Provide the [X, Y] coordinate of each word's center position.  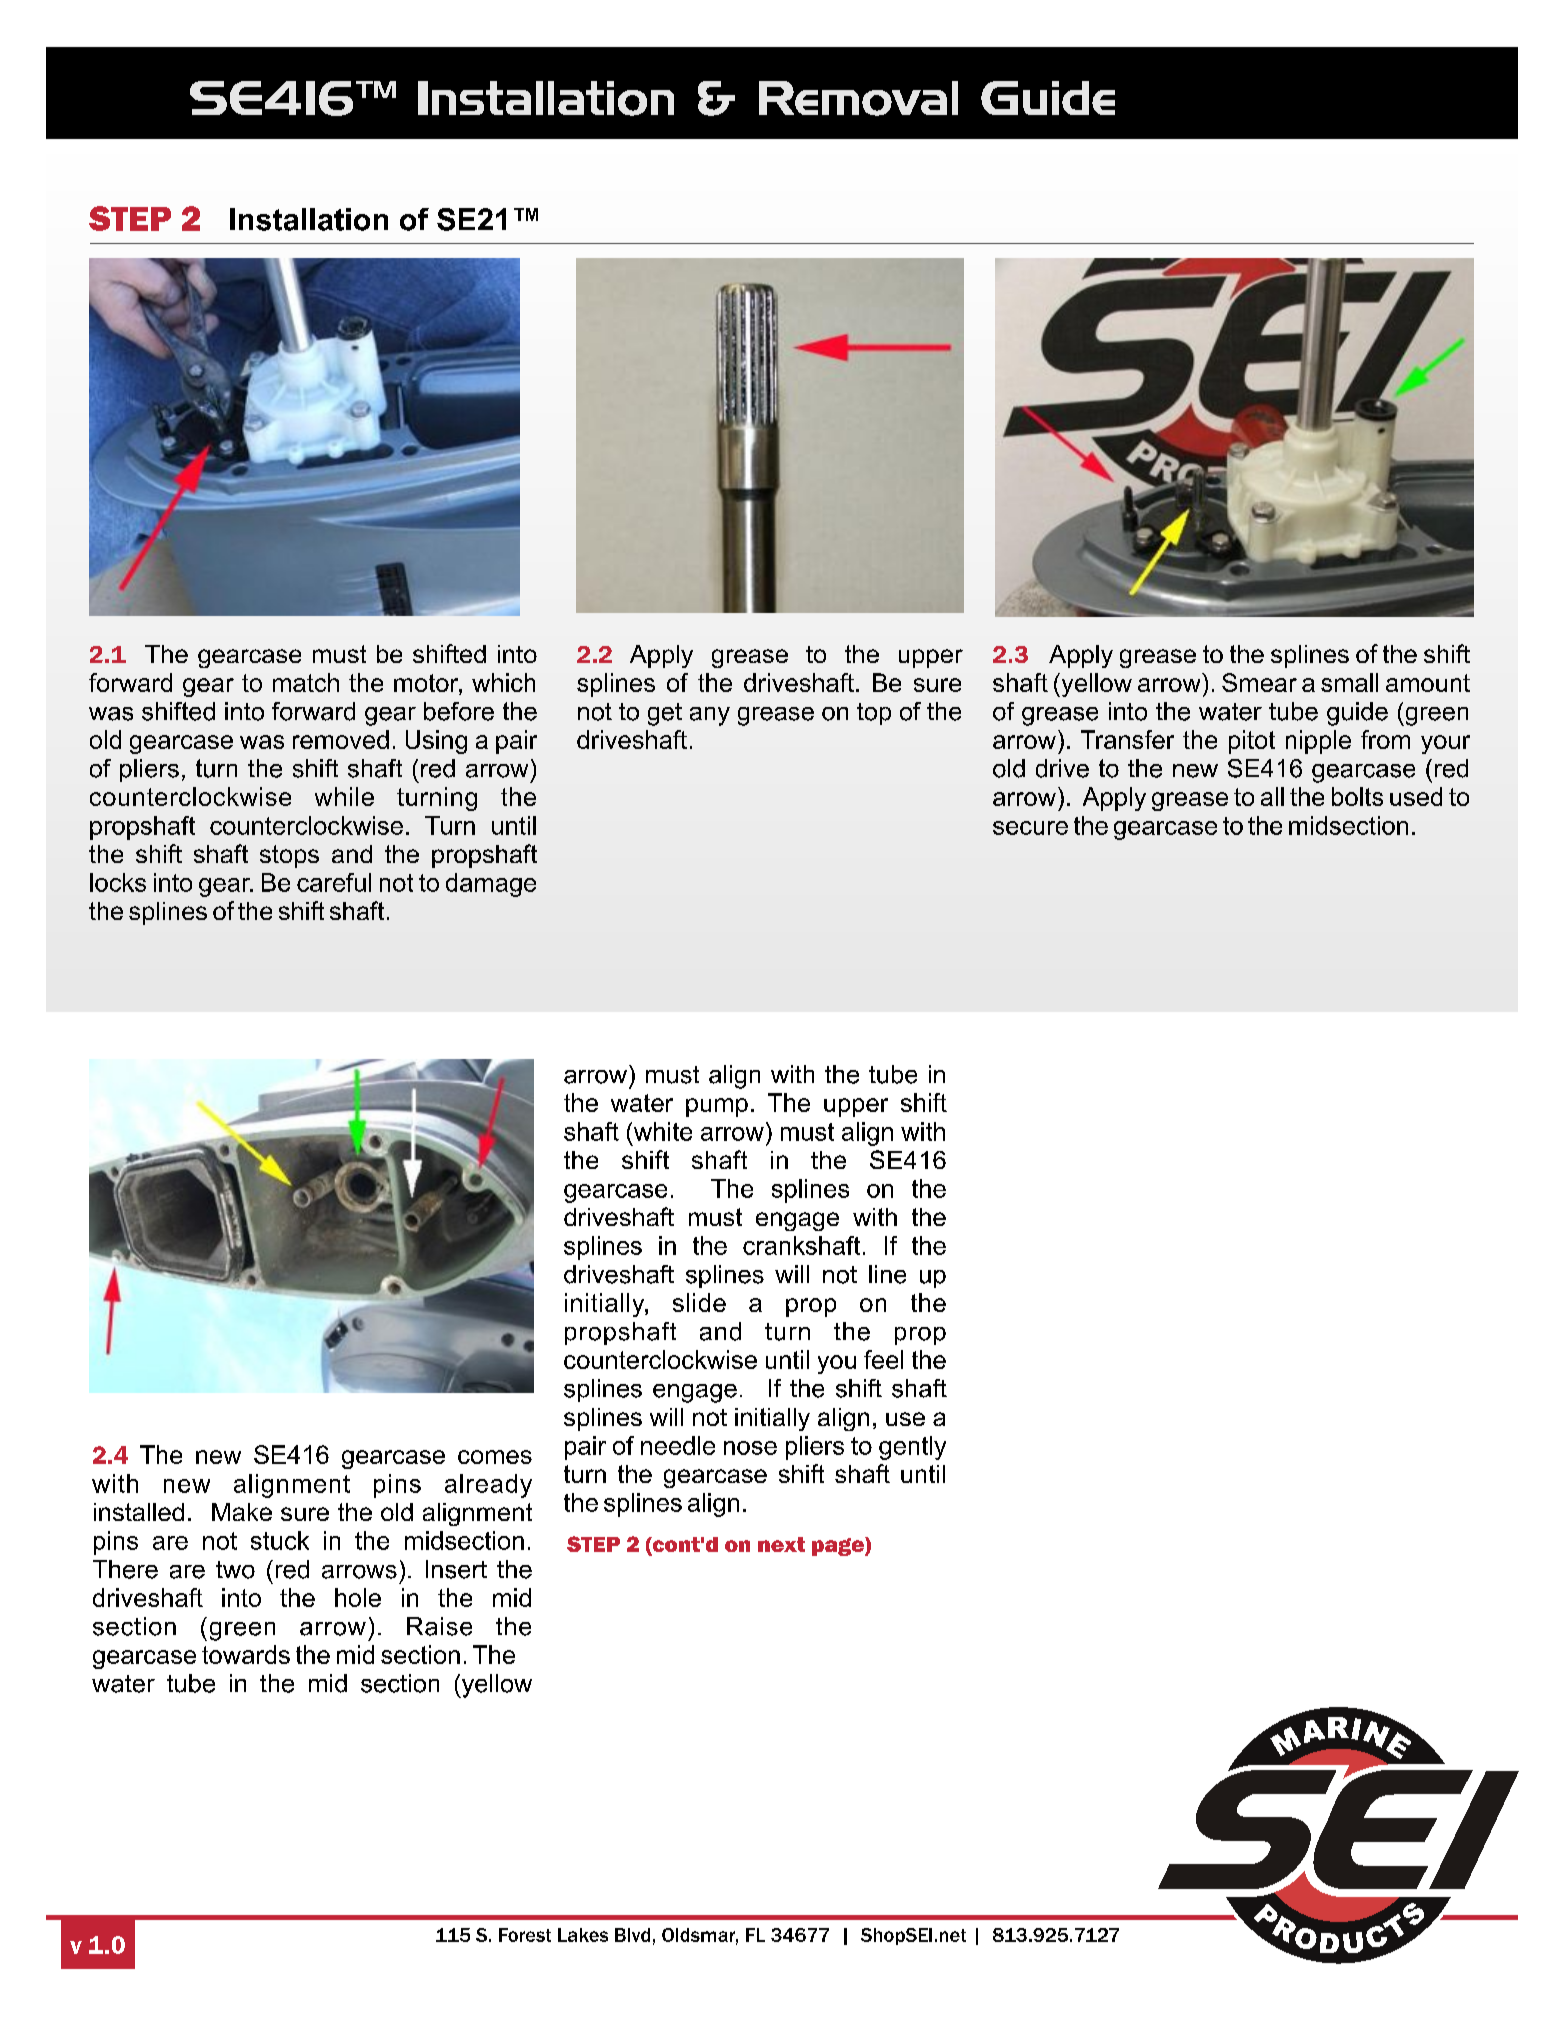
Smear [1259, 682]
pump [717, 1107]
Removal [858, 98]
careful [334, 882]
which [503, 682]
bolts [1357, 796]
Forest [525, 1935]
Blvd [632, 1935]
